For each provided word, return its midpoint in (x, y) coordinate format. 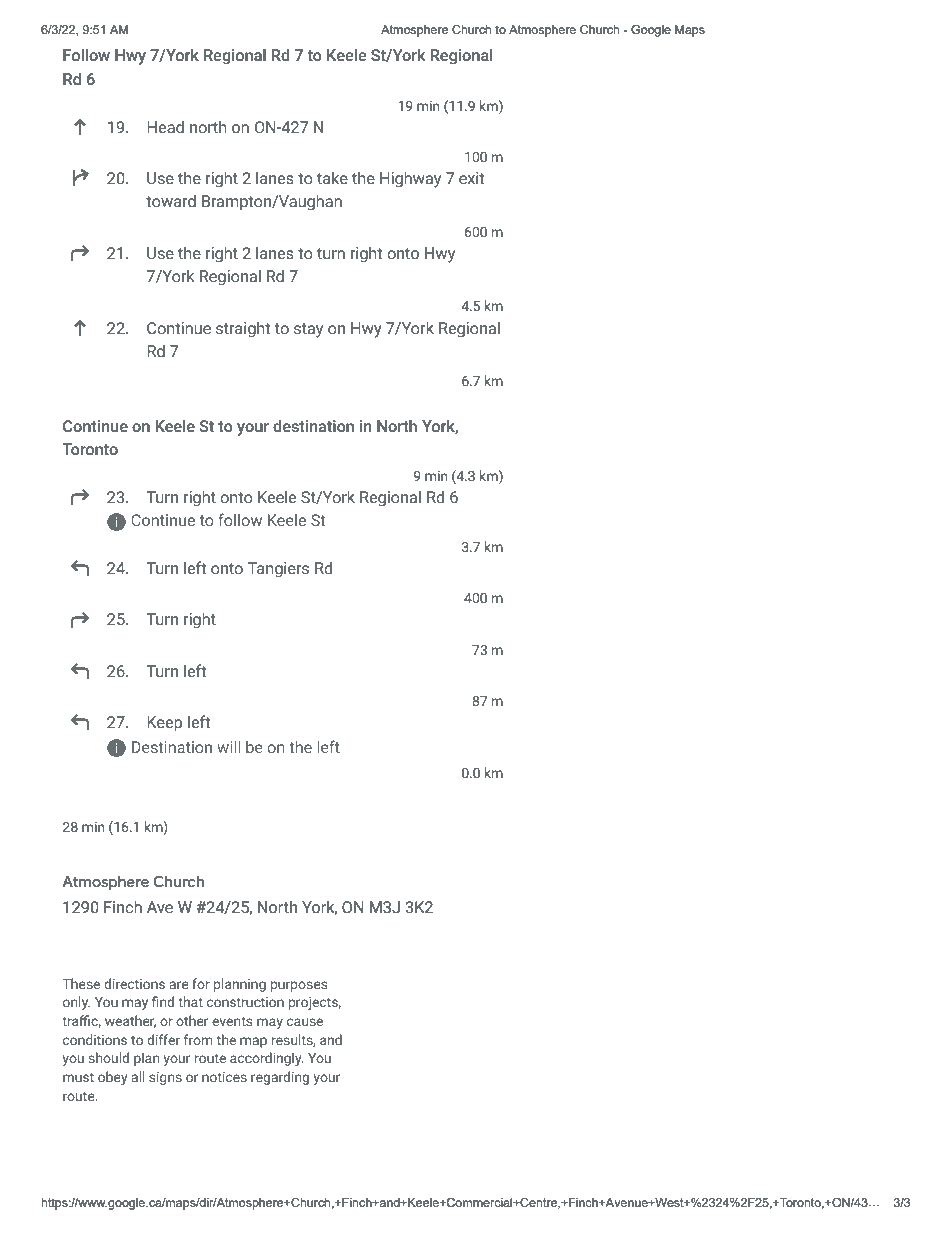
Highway (410, 179)
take (332, 178)
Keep (164, 724)
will (228, 747)
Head (165, 127)
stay (308, 330)
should (108, 1057)
